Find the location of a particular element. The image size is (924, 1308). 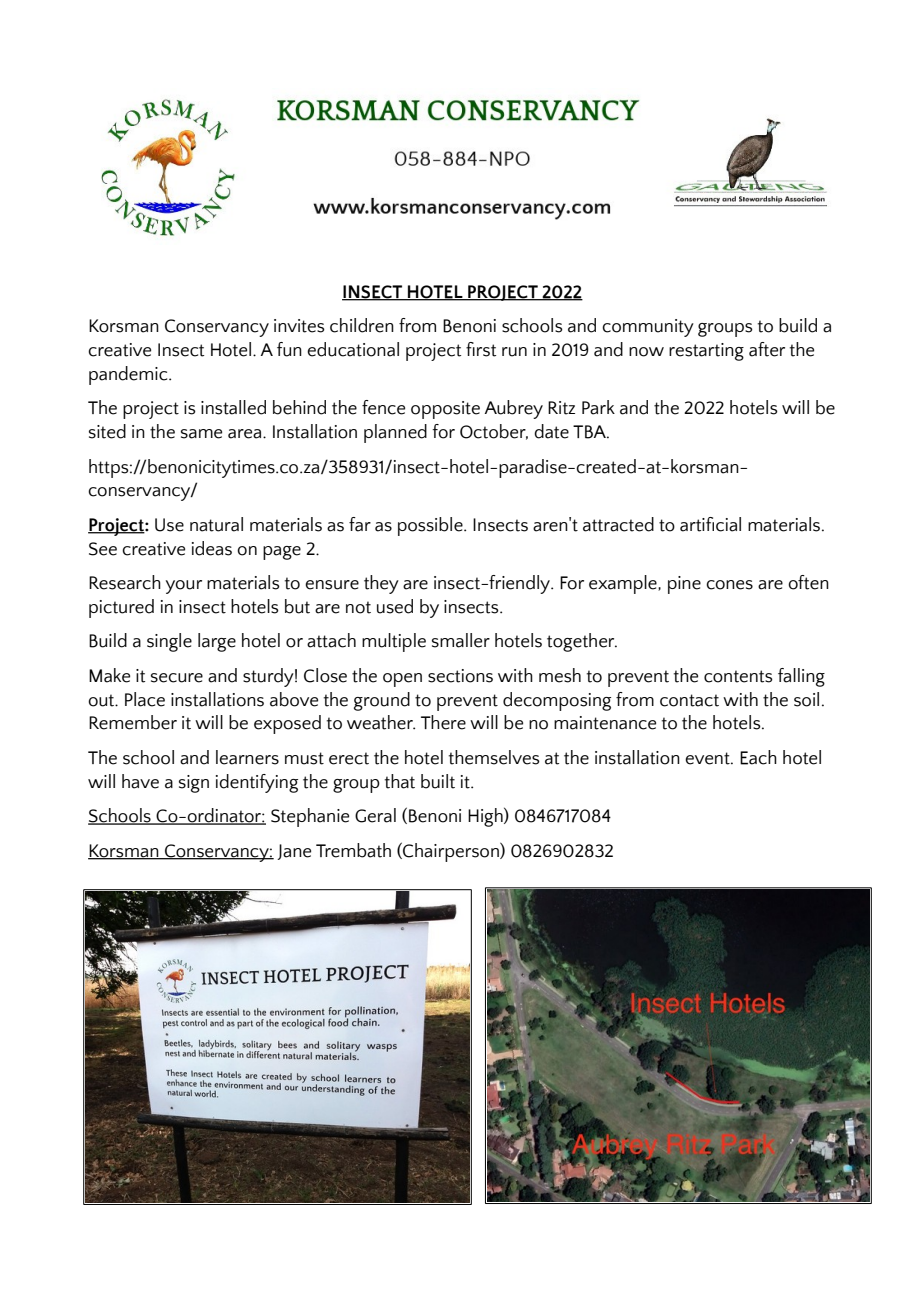

contents is located at coordinates (738, 676).
